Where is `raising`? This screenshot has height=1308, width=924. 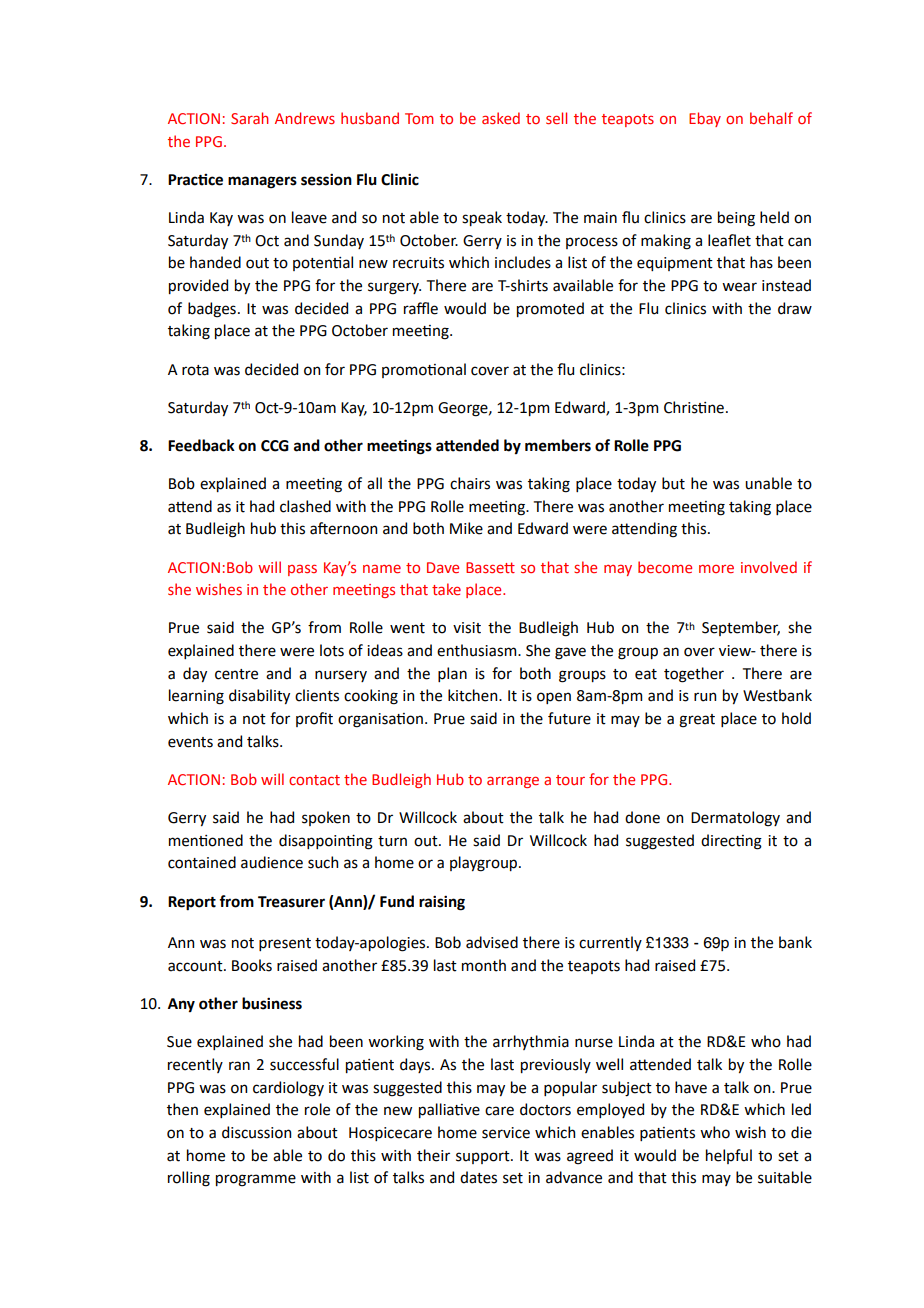
raising is located at coordinates (442, 903).
